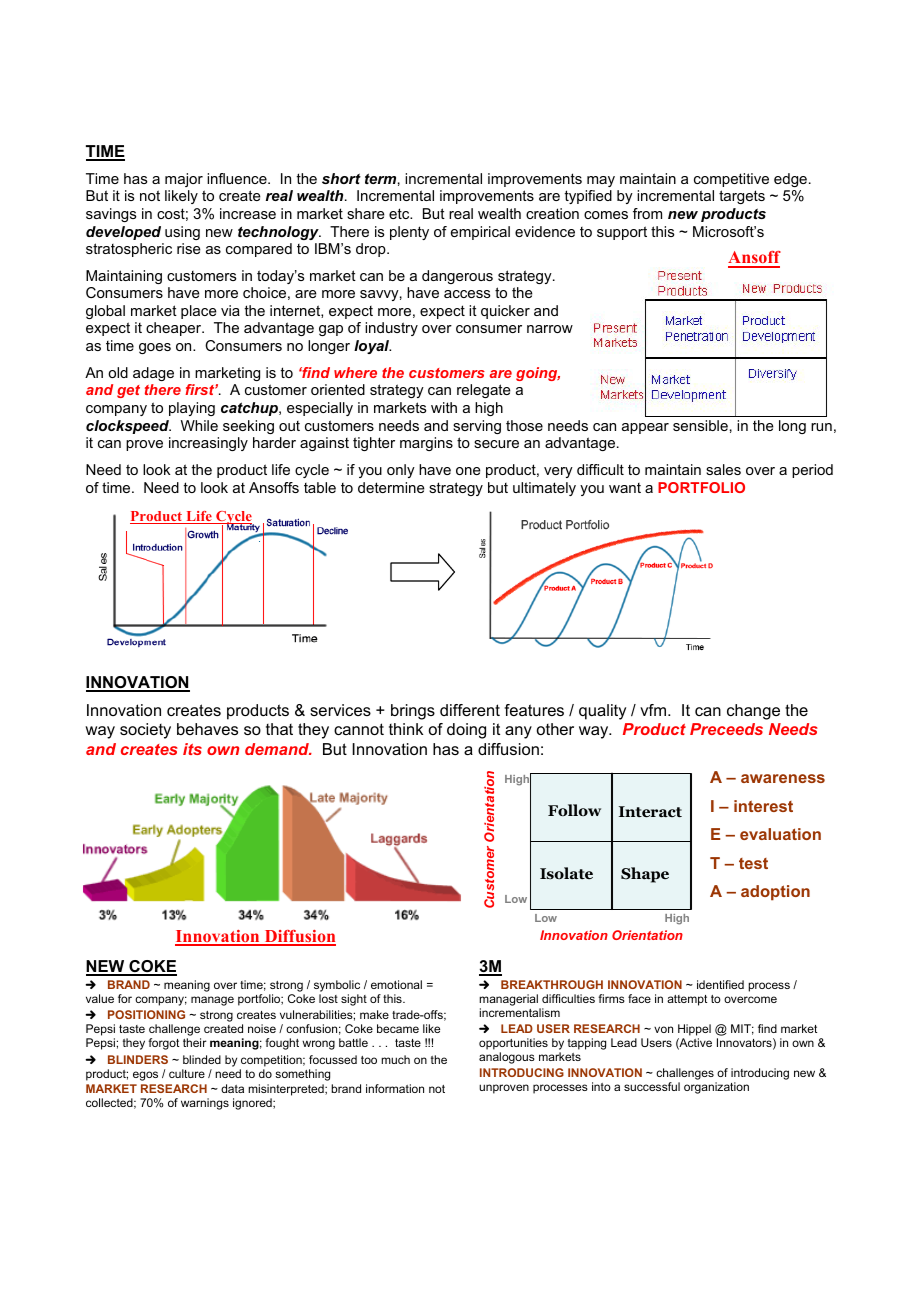 Image resolution: width=924 pixels, height=1308 pixels. I want to click on culture, so click(187, 1073).
